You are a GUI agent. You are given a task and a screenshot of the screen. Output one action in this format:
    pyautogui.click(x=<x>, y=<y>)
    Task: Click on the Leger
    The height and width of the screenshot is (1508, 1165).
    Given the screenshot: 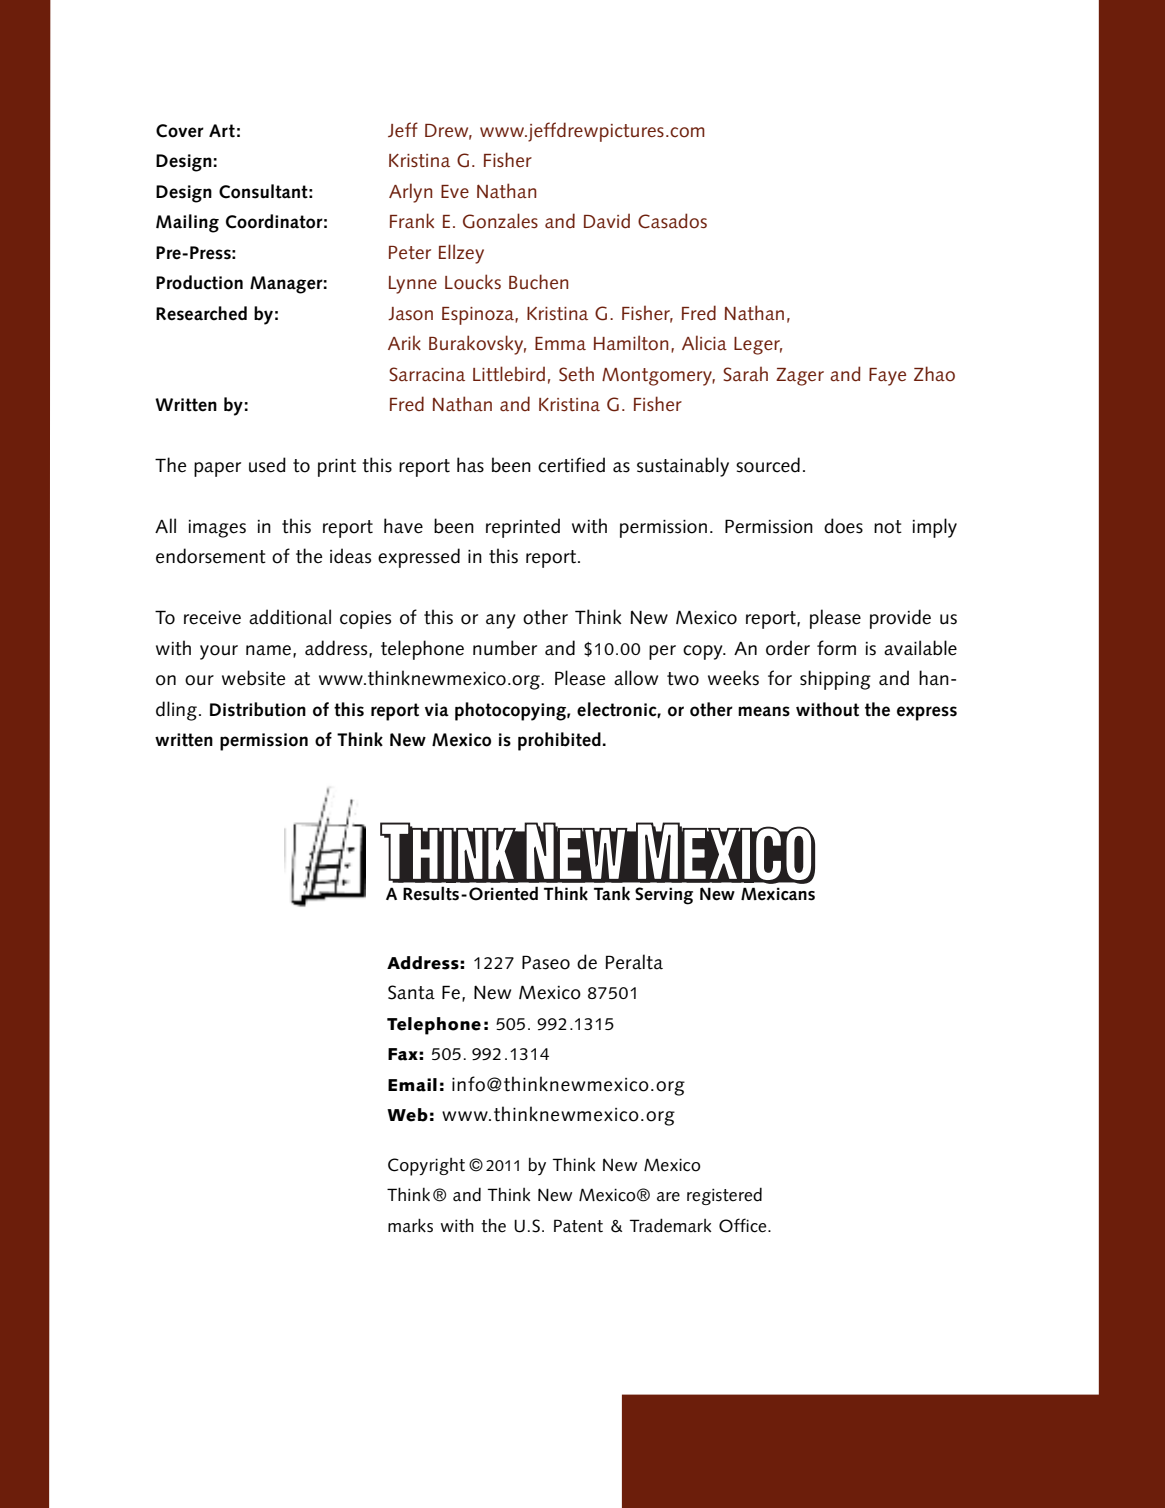 What is the action you would take?
    pyautogui.click(x=758, y=346)
